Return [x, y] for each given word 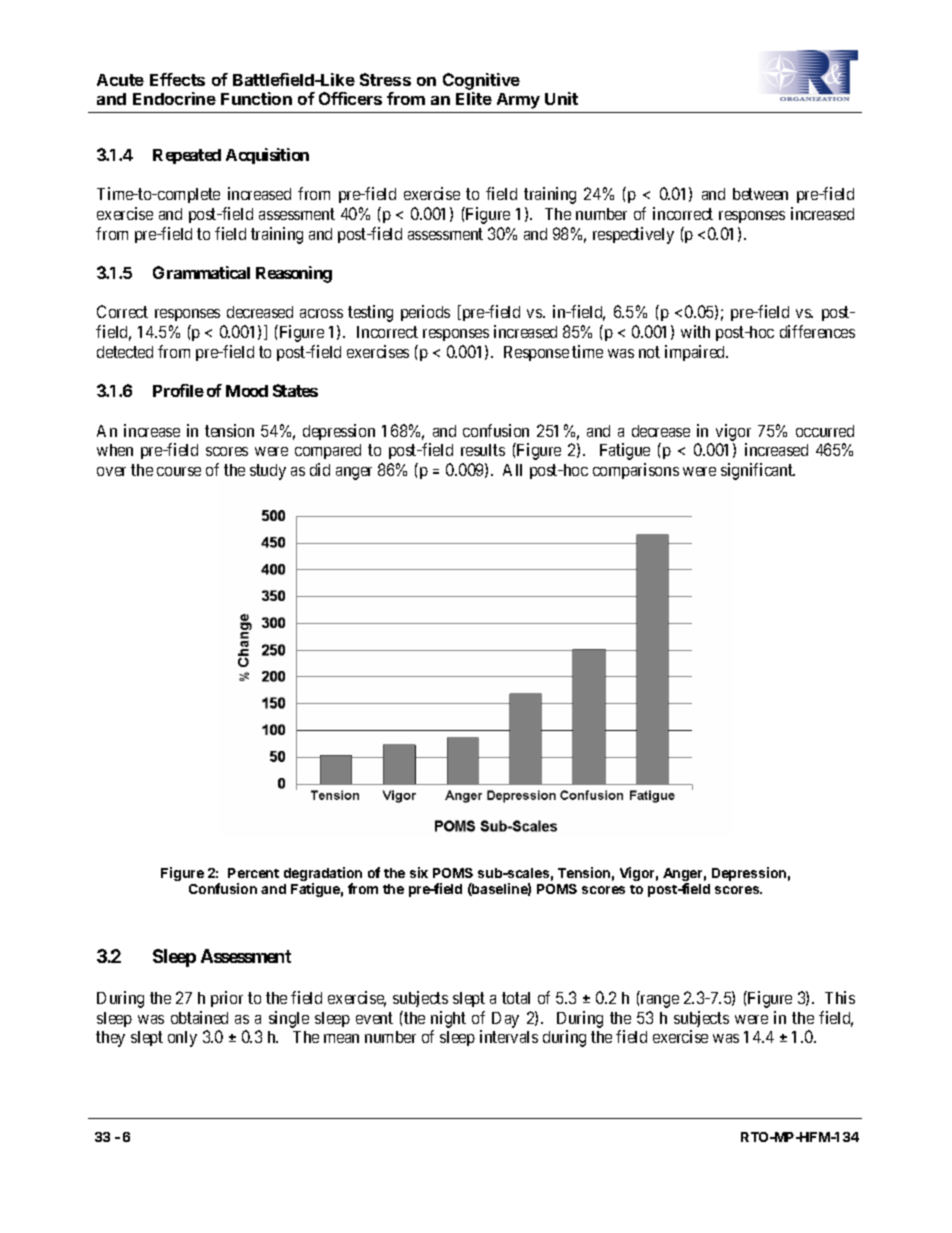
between [760, 194]
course [179, 471]
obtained [199, 1017]
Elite [474, 98]
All [512, 470]
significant [758, 471]
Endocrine [174, 98]
